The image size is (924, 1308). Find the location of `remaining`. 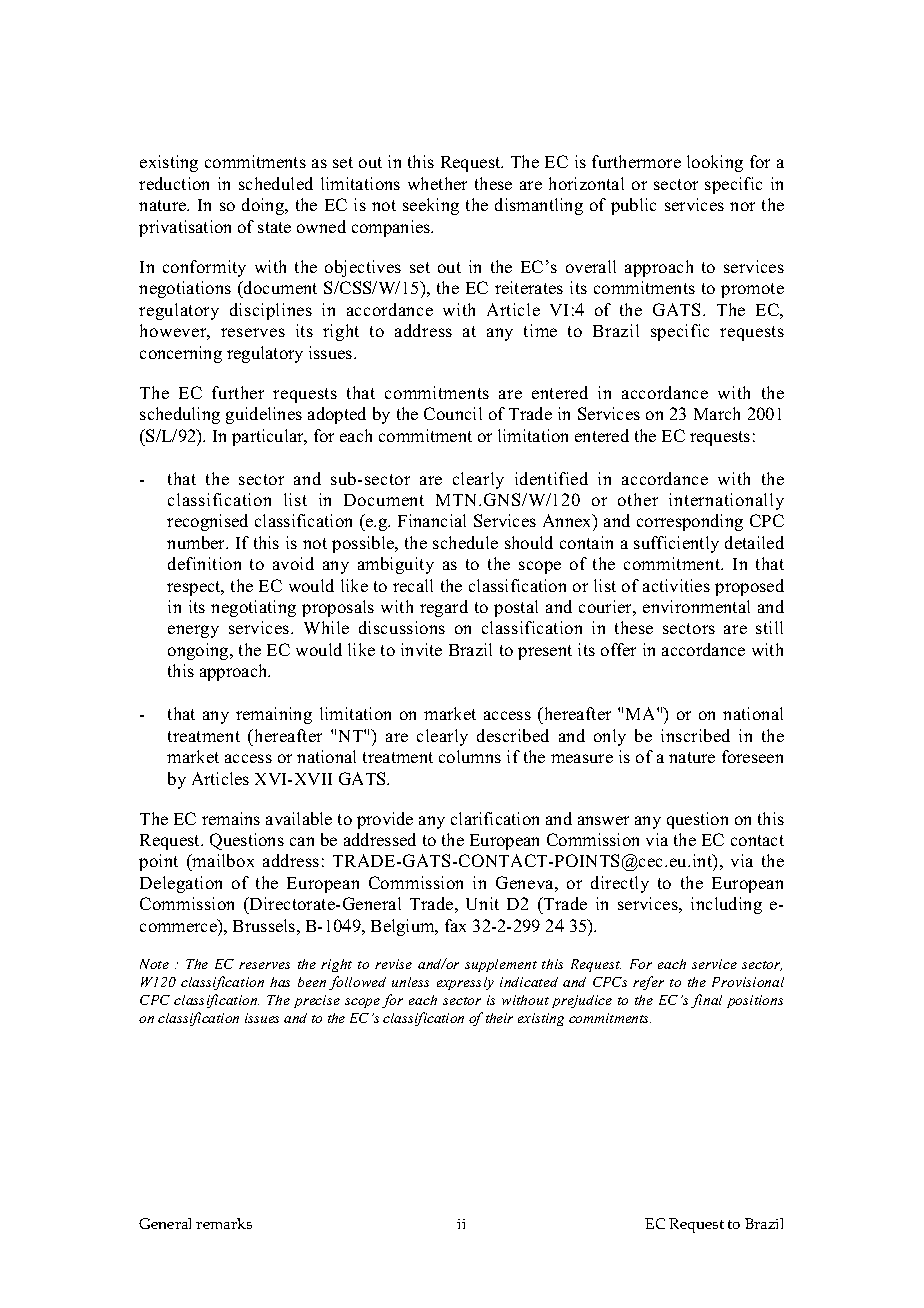

remaining is located at coordinates (274, 715).
